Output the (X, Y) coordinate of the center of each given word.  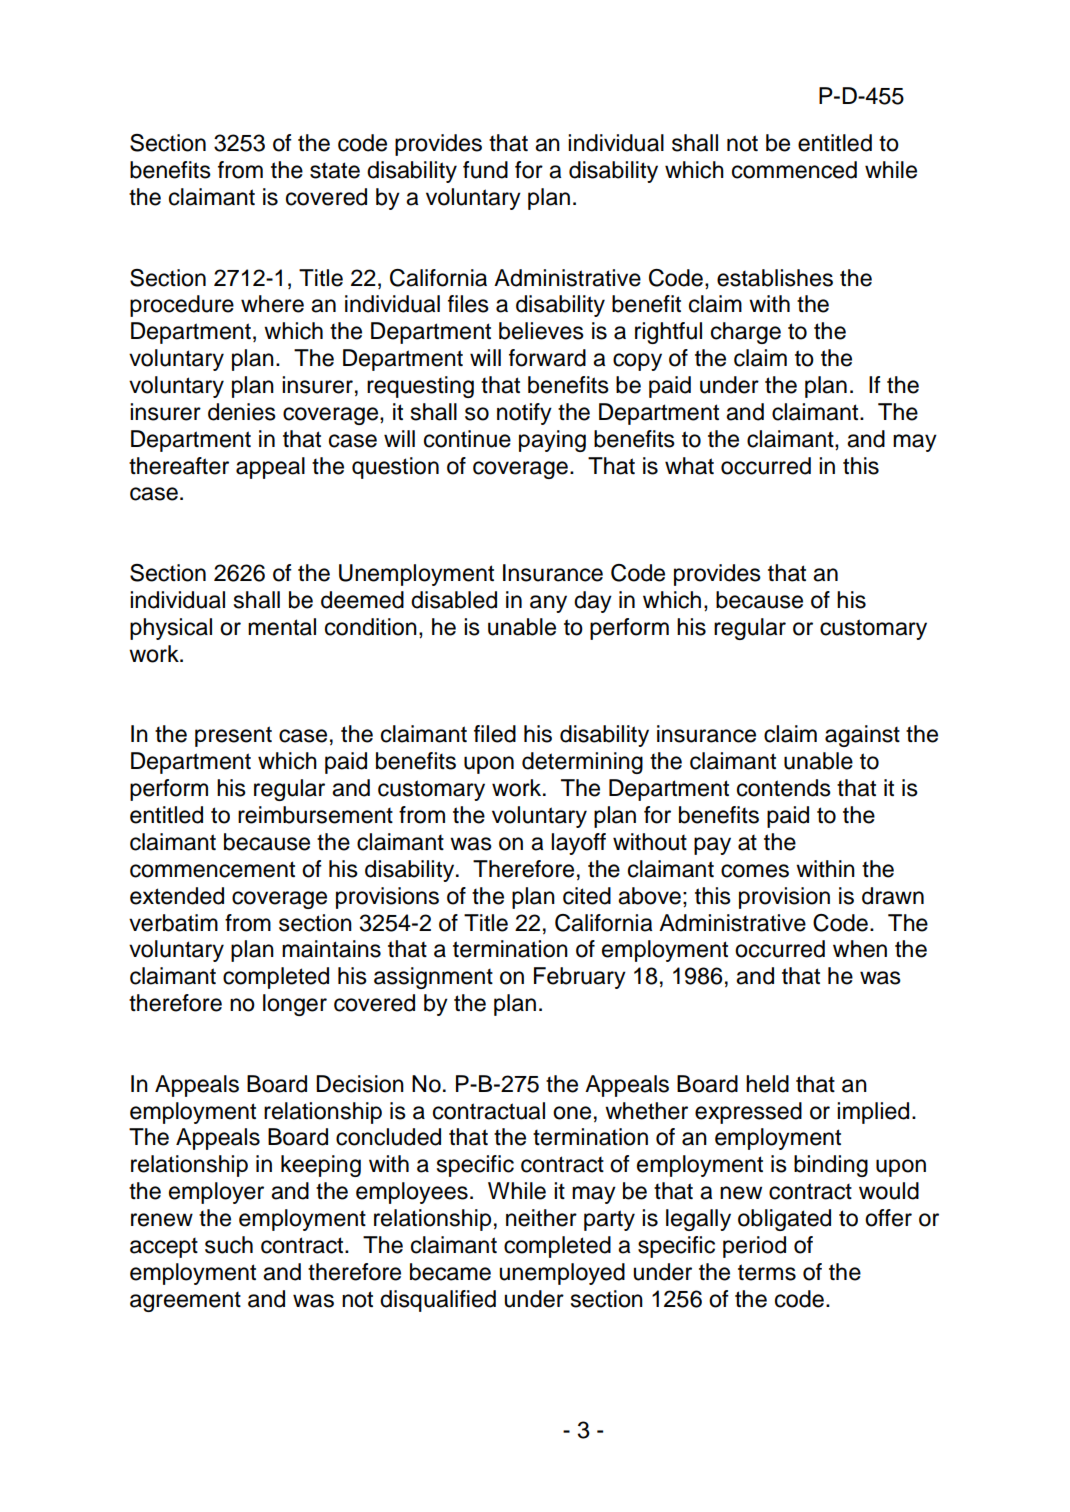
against (862, 736)
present (233, 736)
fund (485, 170)
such (229, 1245)
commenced (794, 170)
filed (495, 734)
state (335, 170)
